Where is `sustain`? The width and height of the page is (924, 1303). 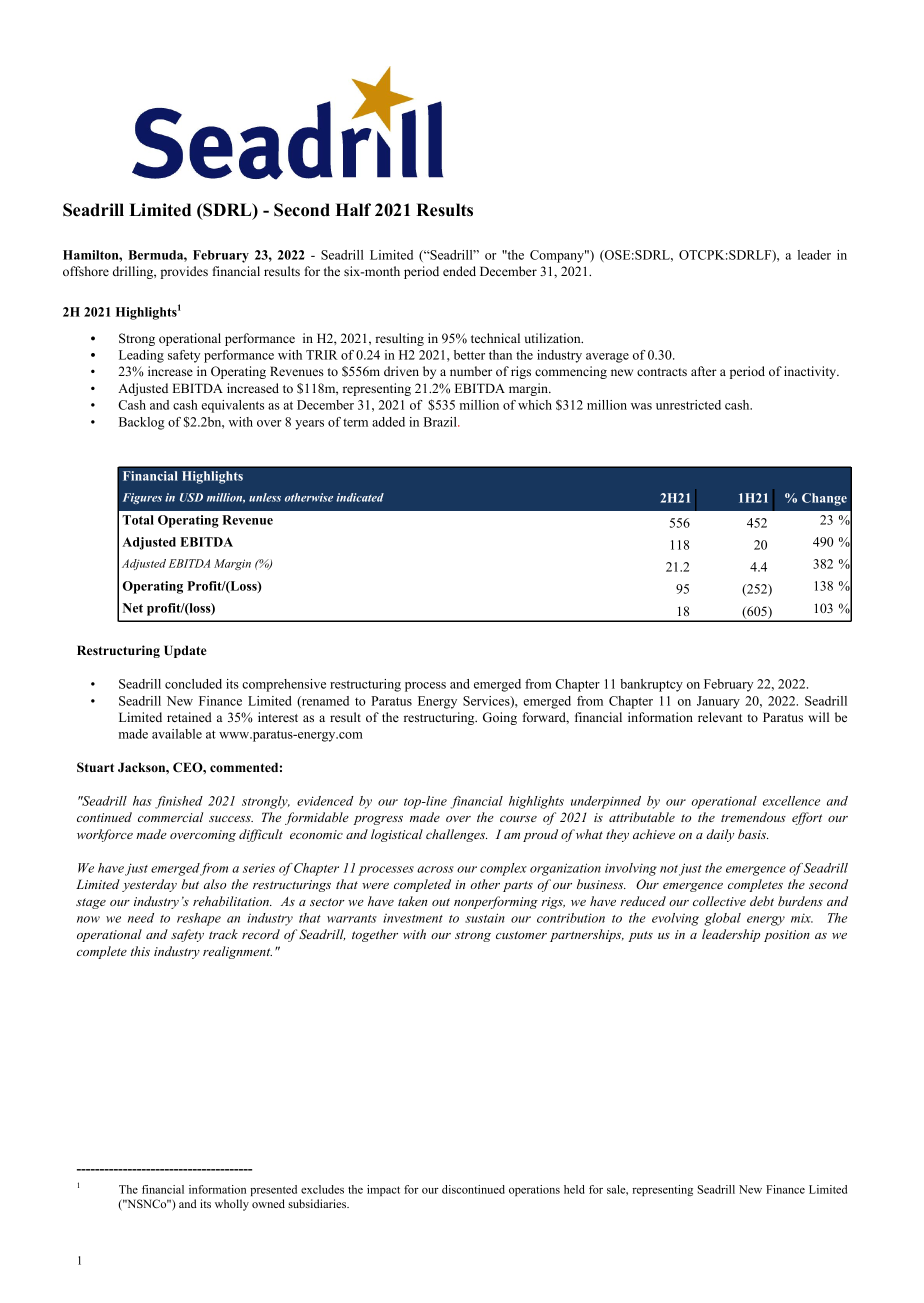 sustain is located at coordinates (485, 918).
